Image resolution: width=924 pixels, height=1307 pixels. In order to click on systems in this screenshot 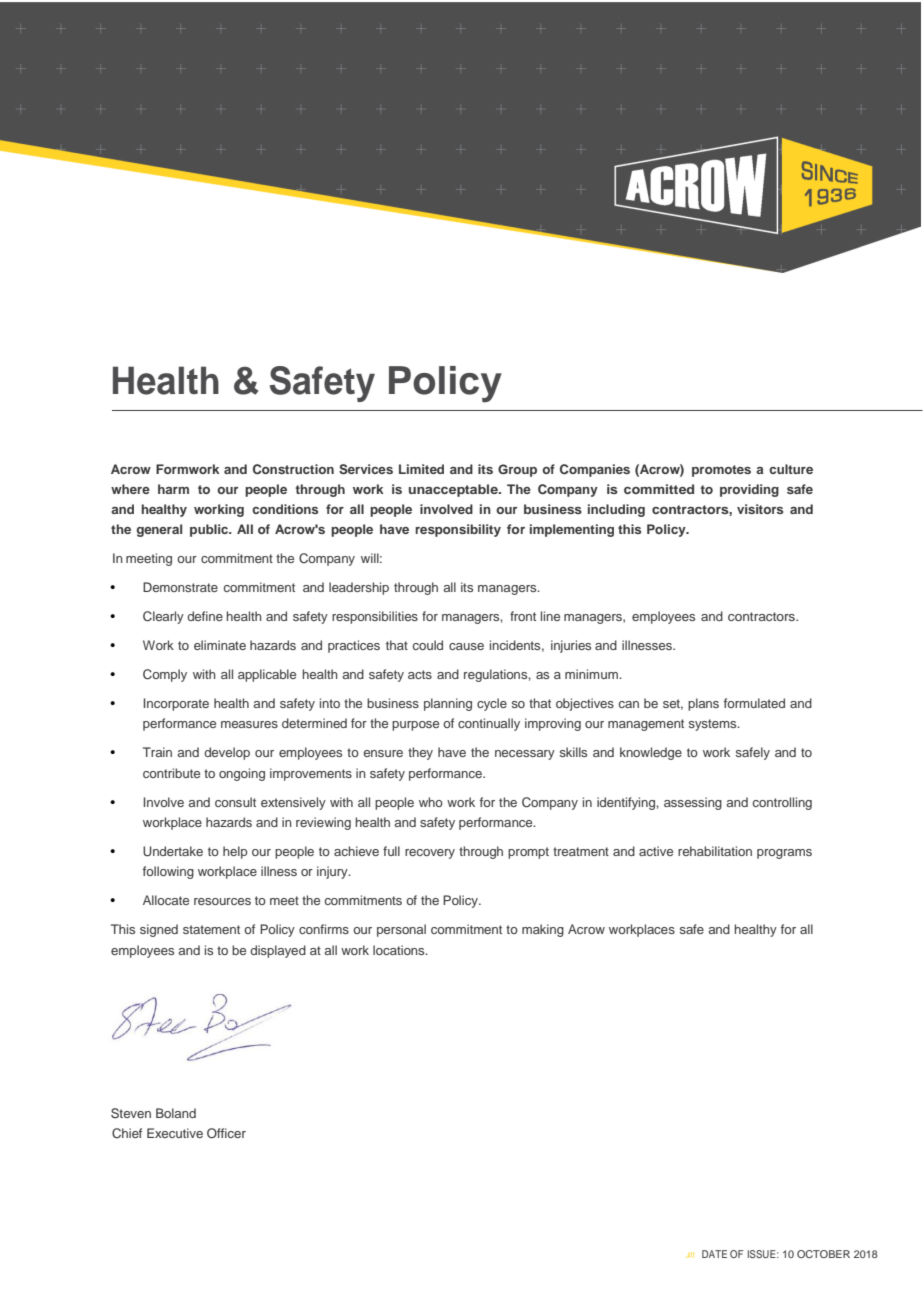, I will do `click(714, 725)`.
